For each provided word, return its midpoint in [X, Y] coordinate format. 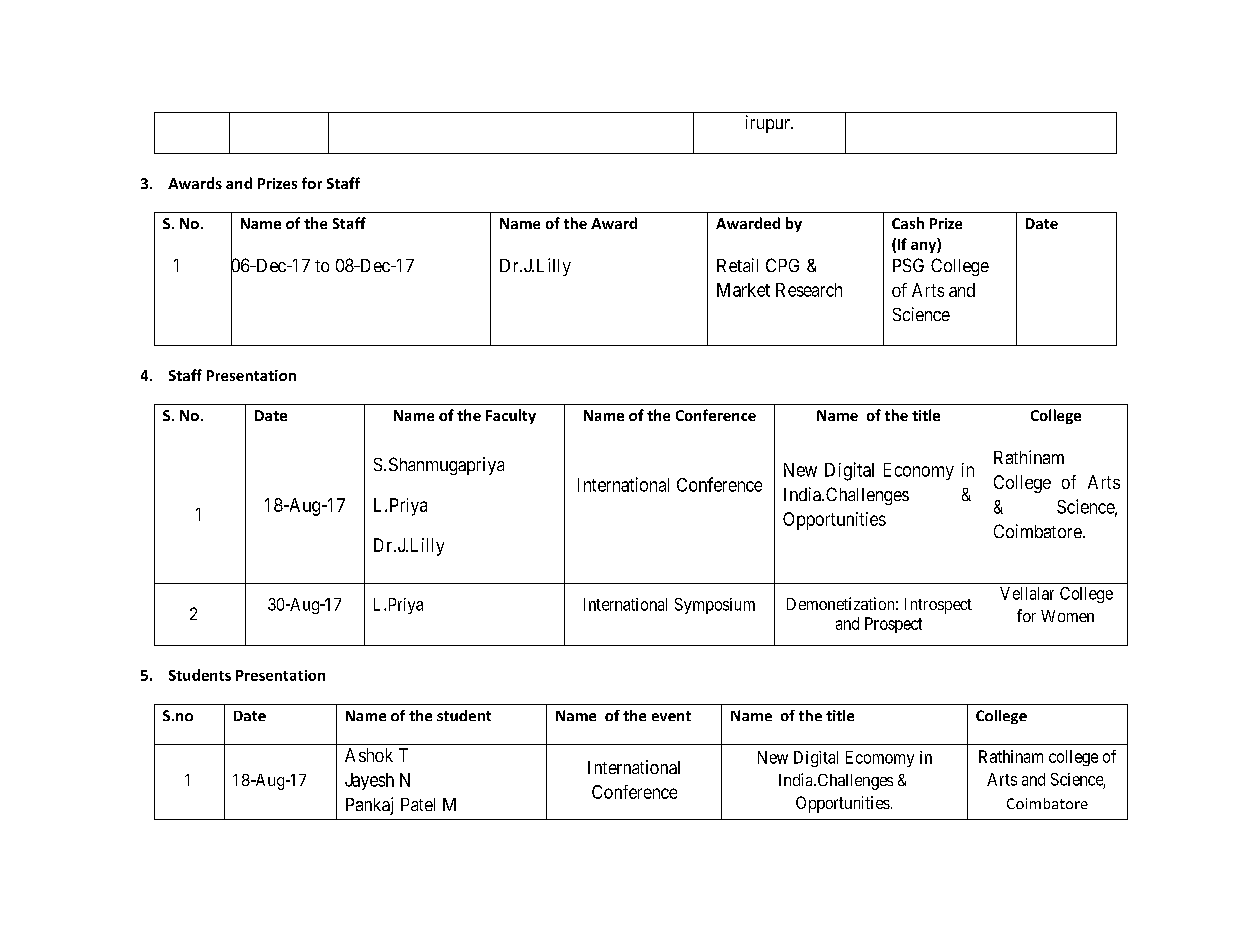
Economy [919, 471]
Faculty [511, 416]
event [671, 716]
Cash [908, 223]
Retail [737, 265]
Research [809, 290]
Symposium [715, 606]
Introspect [938, 606]
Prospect [893, 625]
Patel [418, 804]
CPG [782, 265]
